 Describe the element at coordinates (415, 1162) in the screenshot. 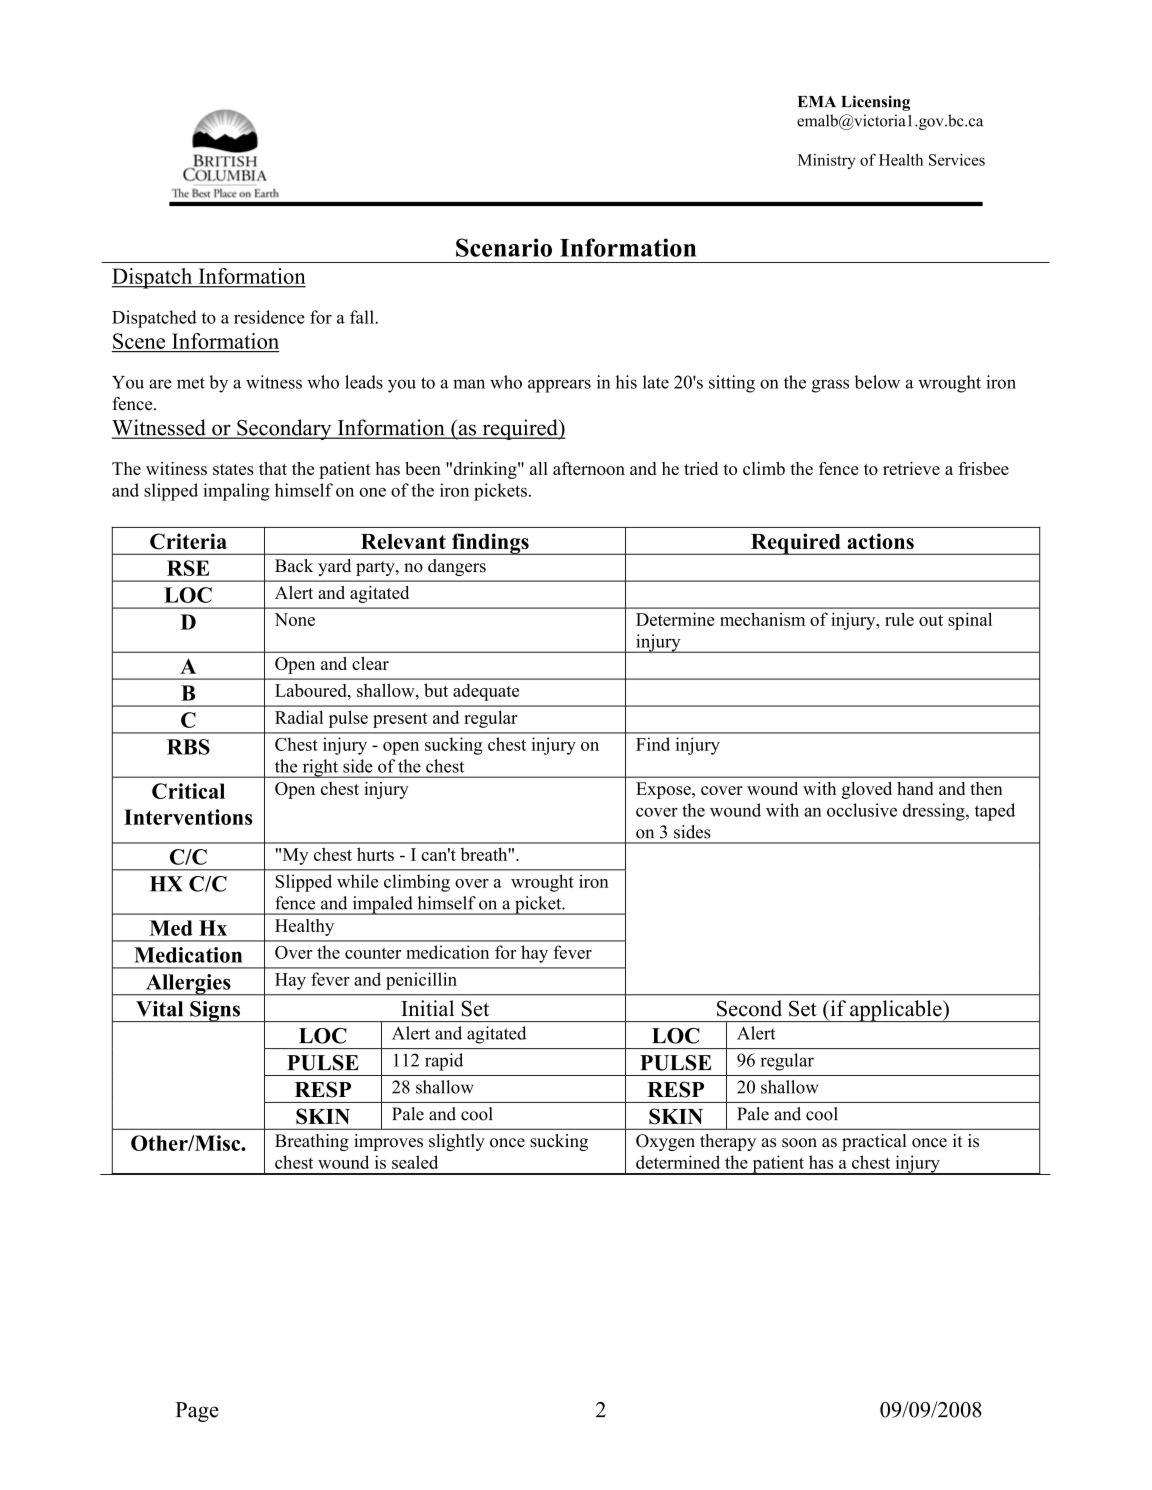

I see `sealed` at that location.
